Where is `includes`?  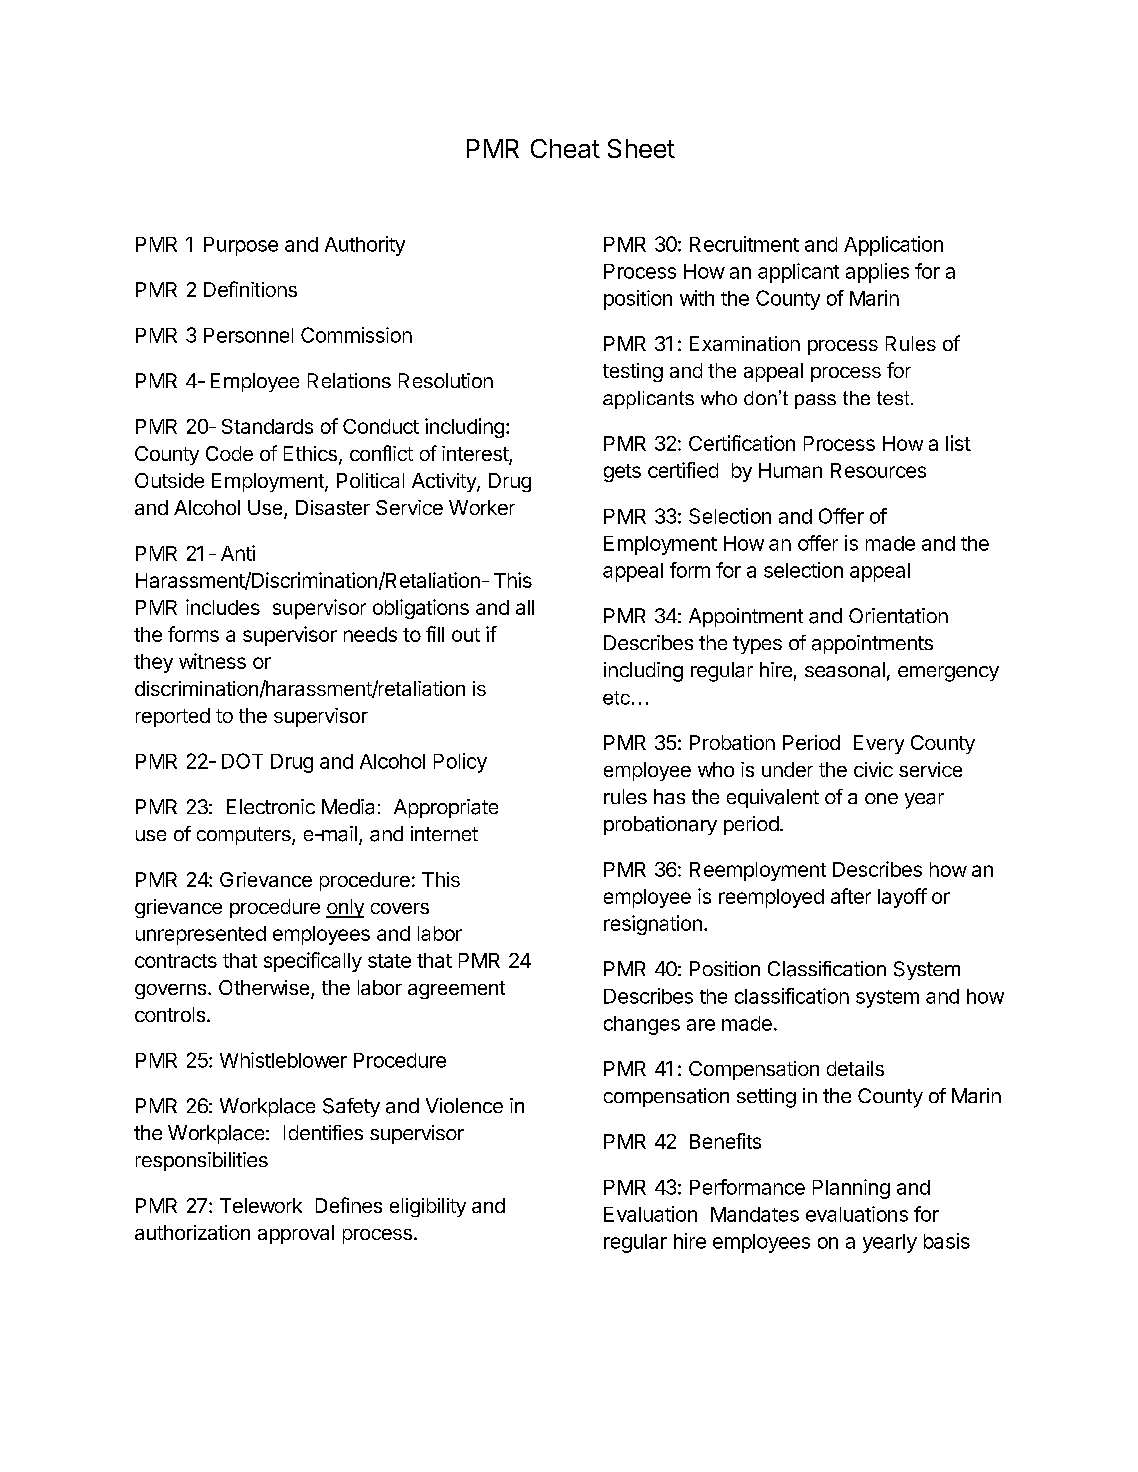 includes is located at coordinates (223, 607).
